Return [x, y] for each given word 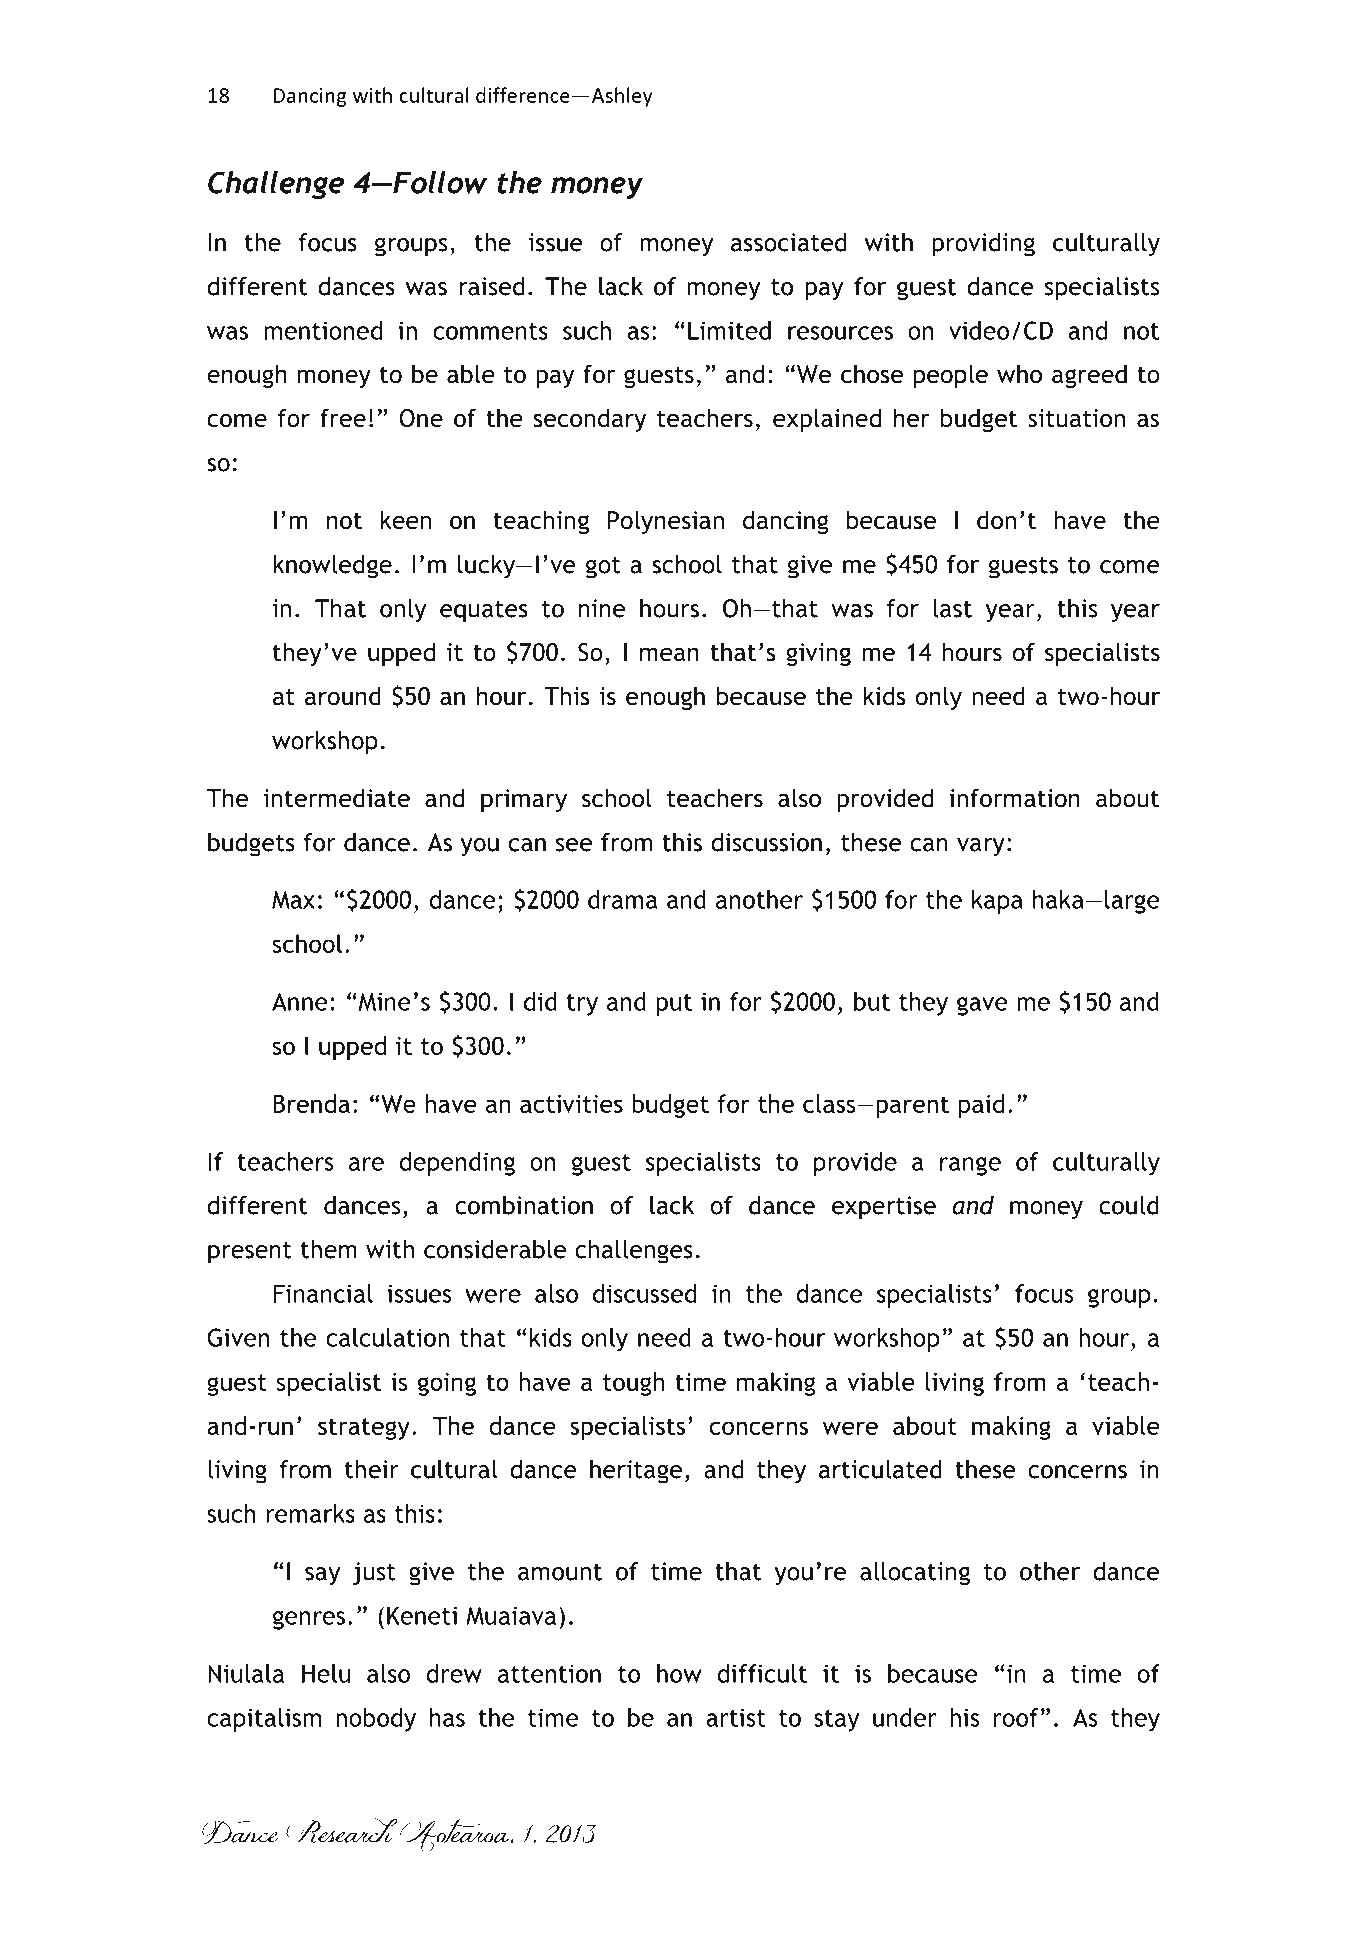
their [372, 1469]
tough [633, 1384]
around [343, 696]
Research [341, 1830]
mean [669, 654]
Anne [300, 1001]
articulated [880, 1469]
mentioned [323, 330]
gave [982, 1006]
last [952, 608]
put [674, 1005]
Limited [729, 330]
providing [983, 245]
